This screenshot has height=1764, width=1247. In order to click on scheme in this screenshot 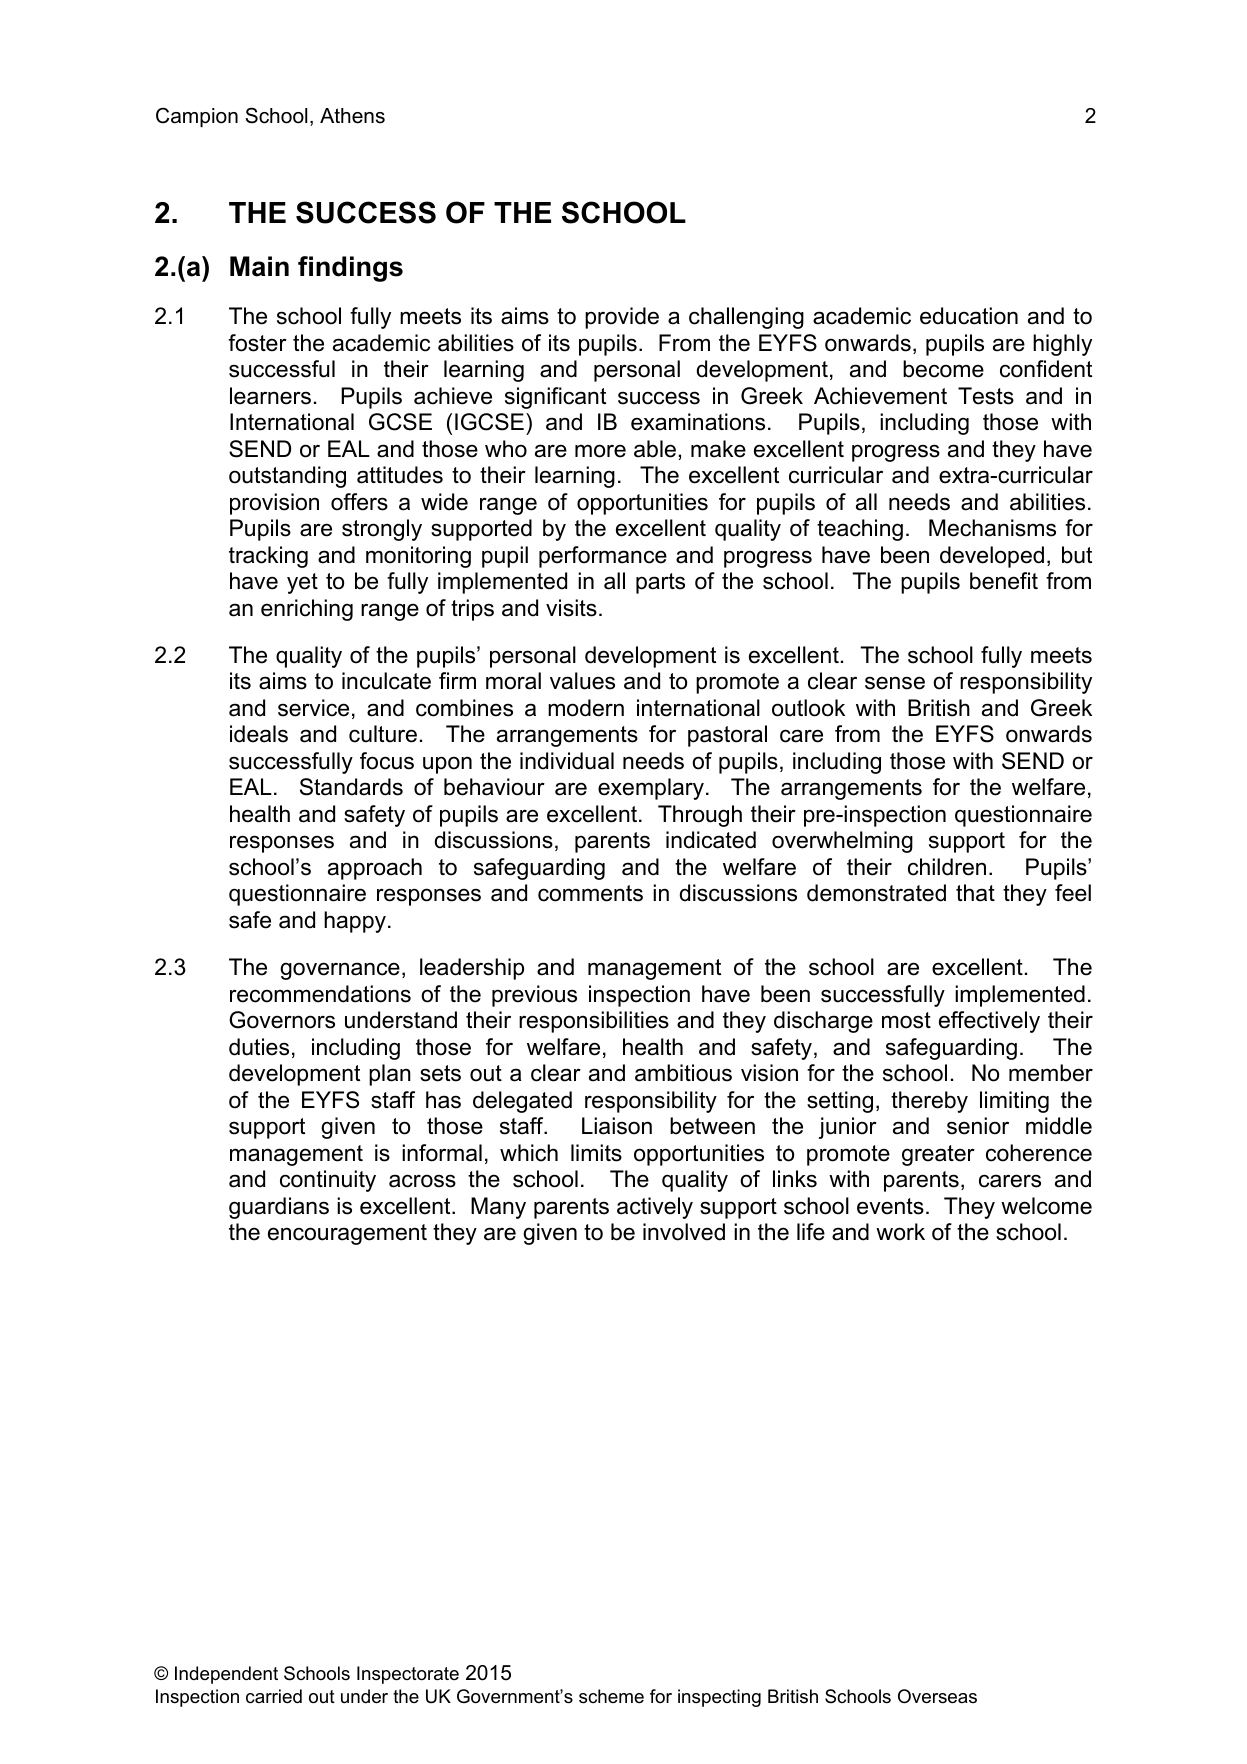, I will do `click(611, 1696)`.
